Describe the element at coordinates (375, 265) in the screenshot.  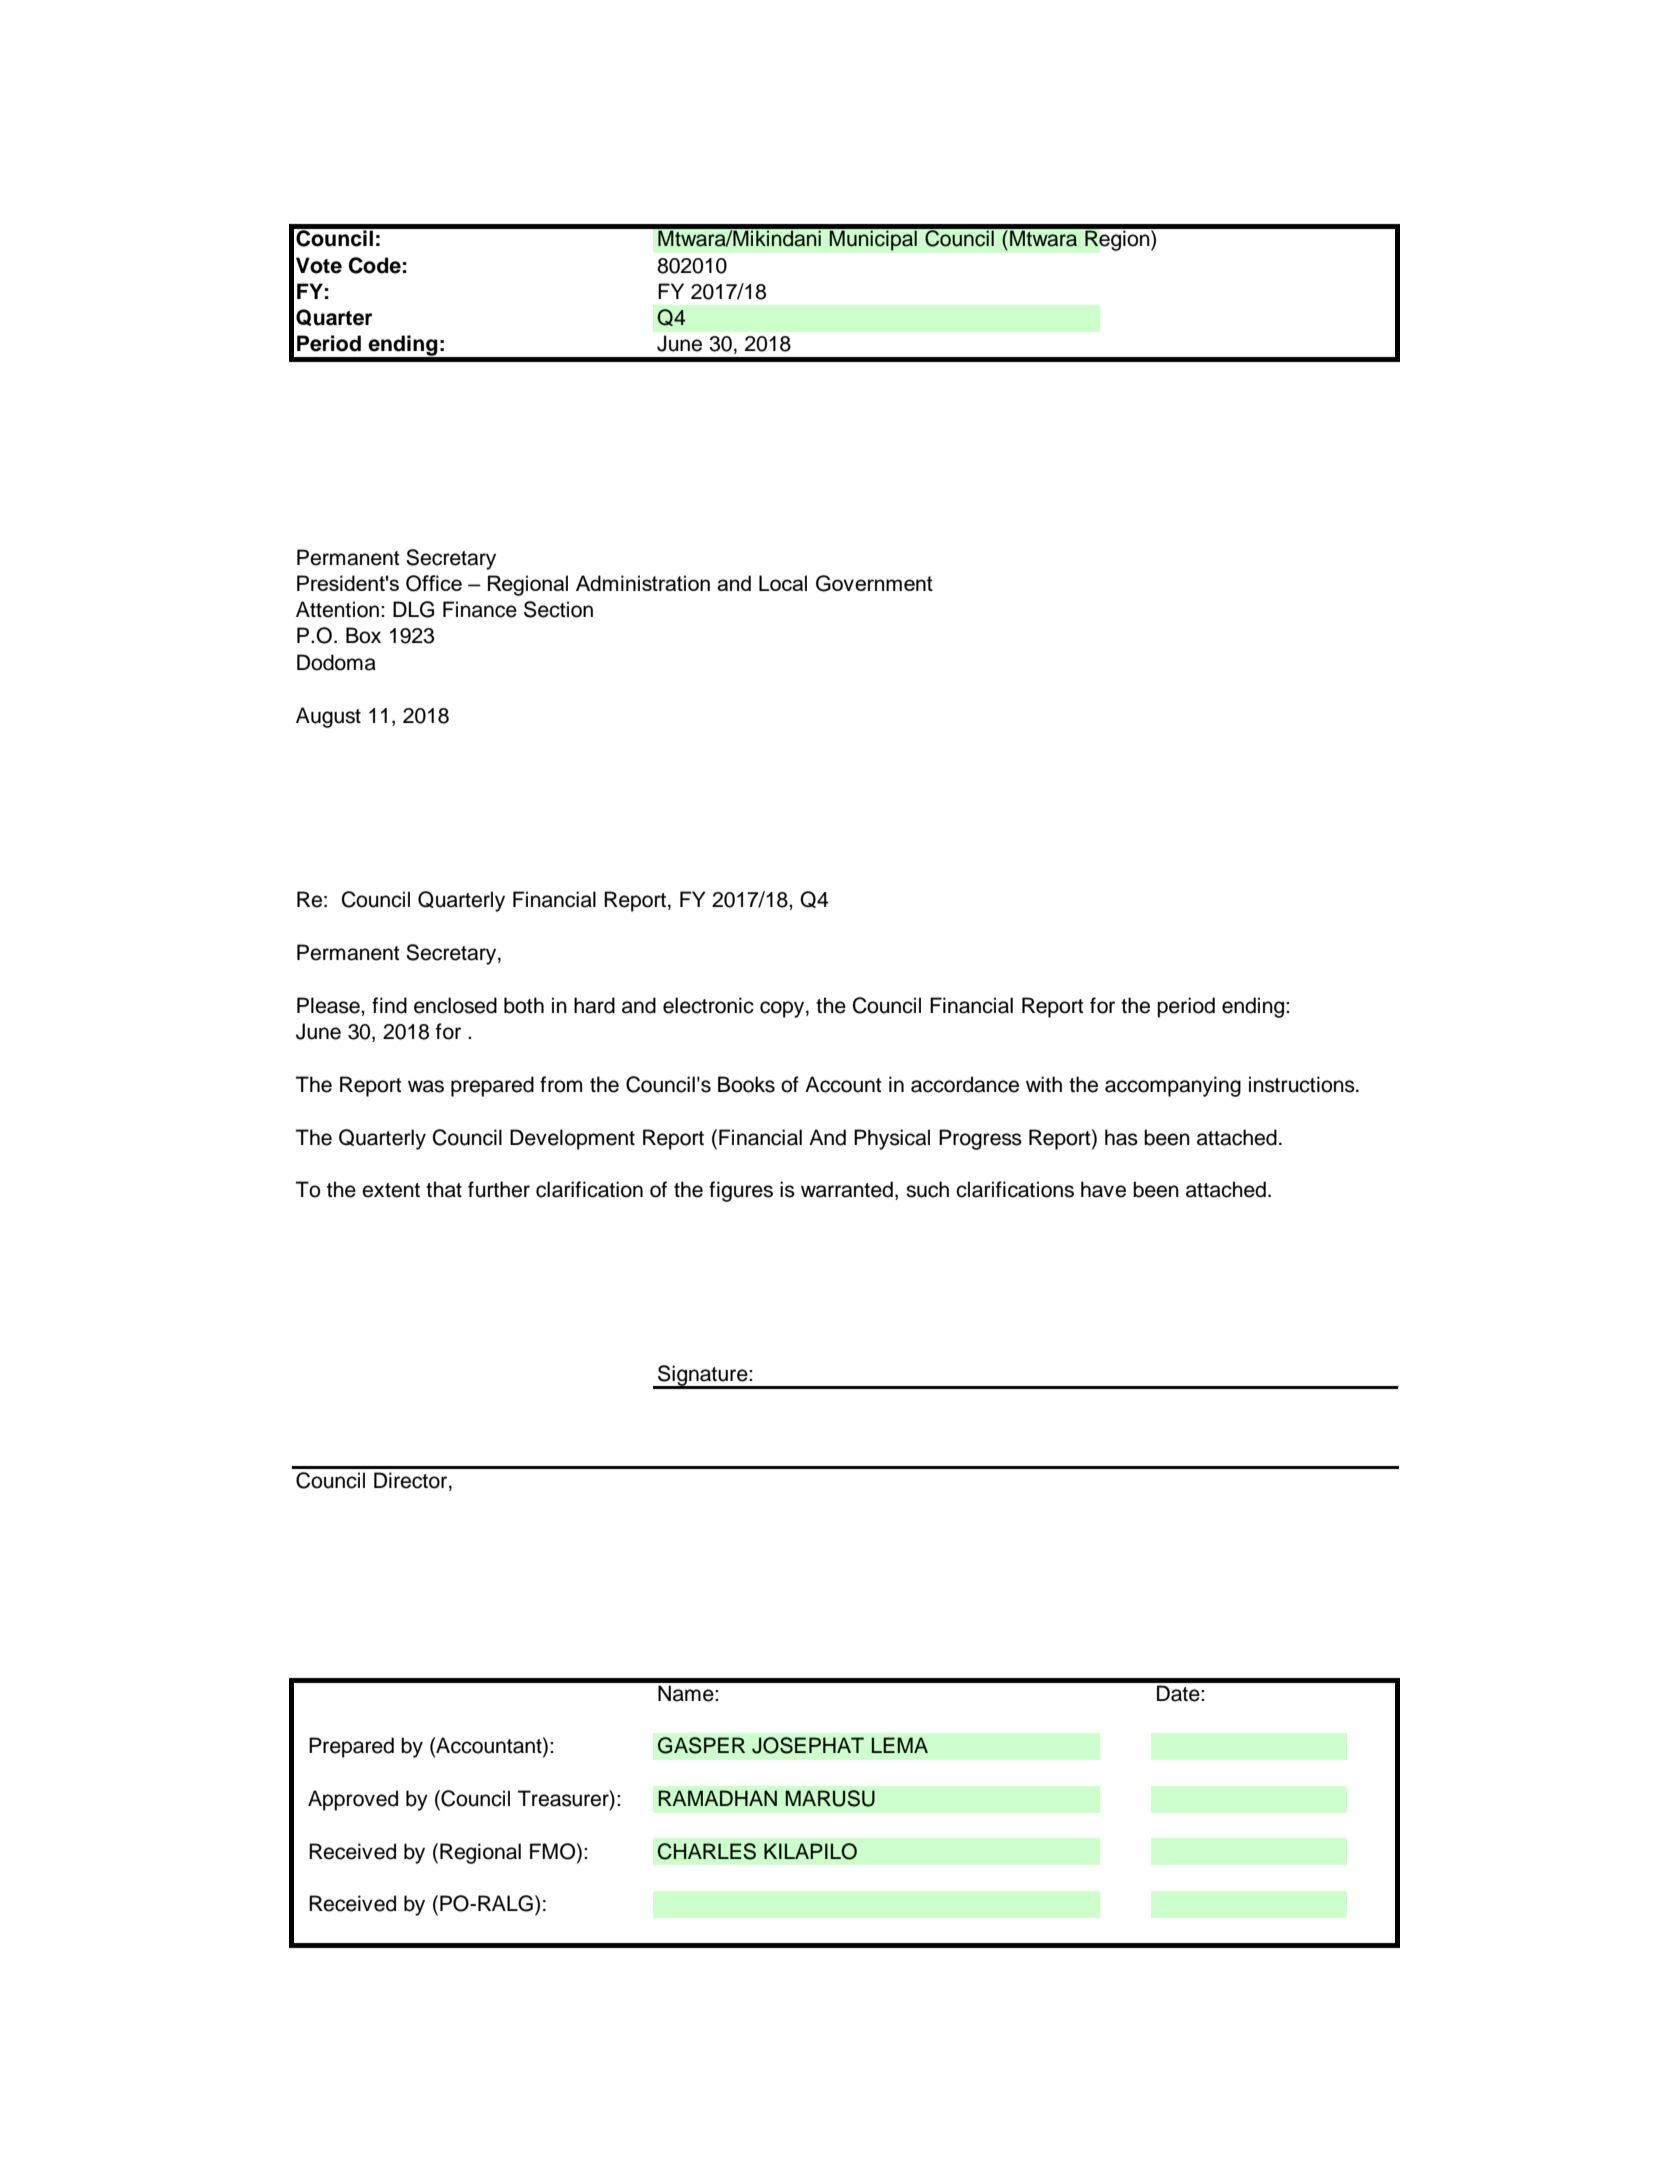
I see `Code` at that location.
